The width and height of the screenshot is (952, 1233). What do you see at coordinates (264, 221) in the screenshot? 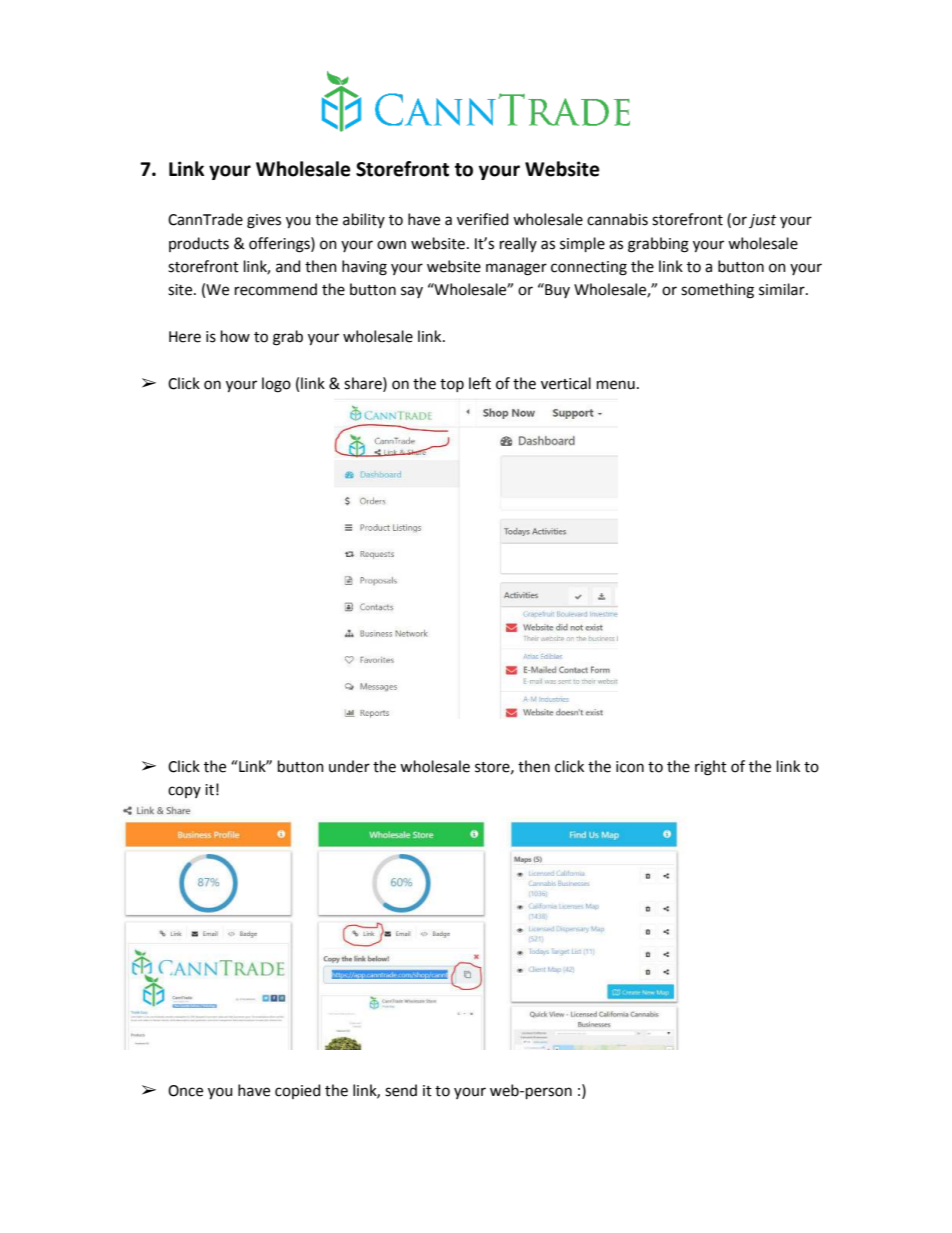
I see `gives` at bounding box center [264, 221].
